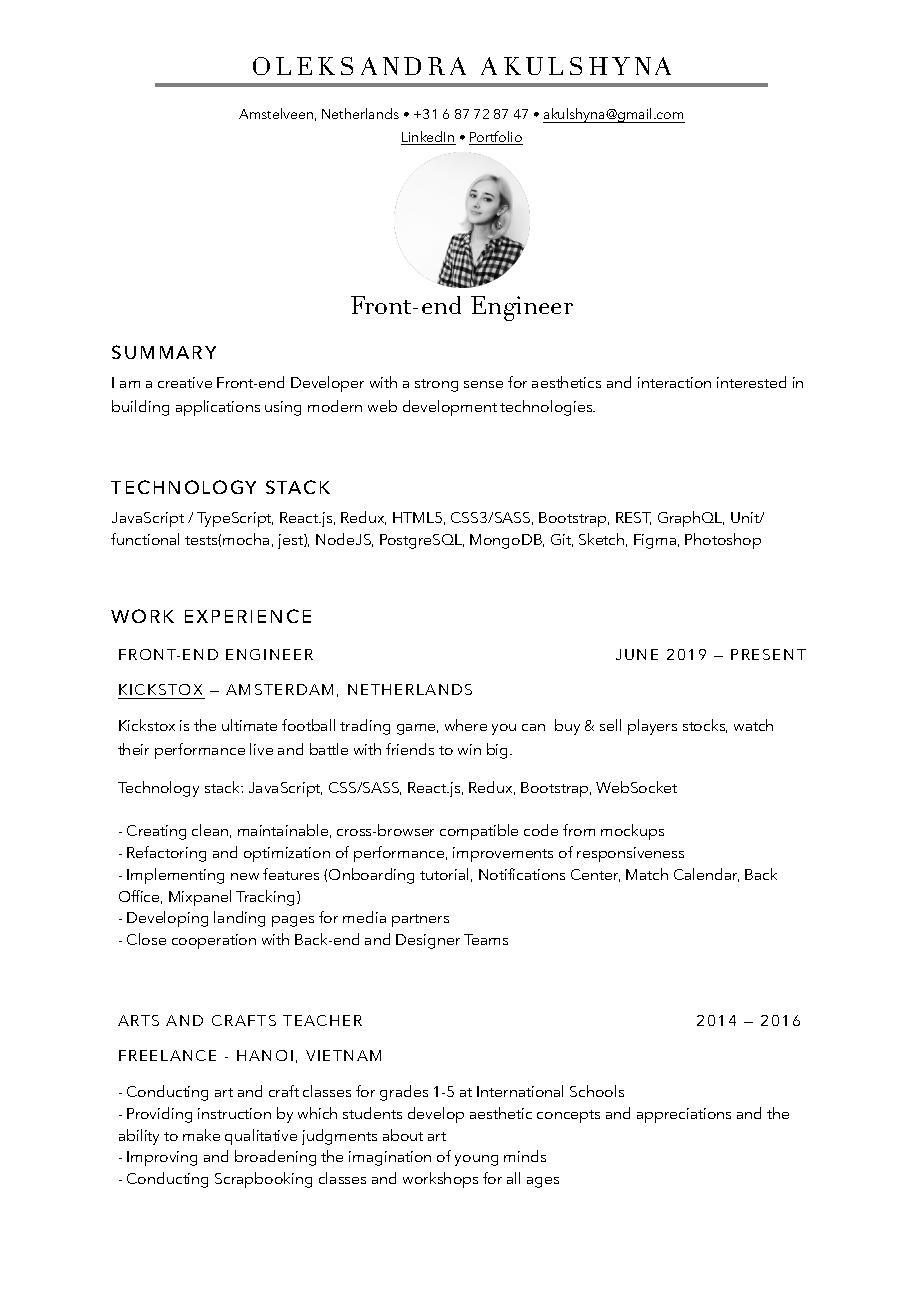  What do you see at coordinates (632, 832) in the page?
I see `mockups` at bounding box center [632, 832].
